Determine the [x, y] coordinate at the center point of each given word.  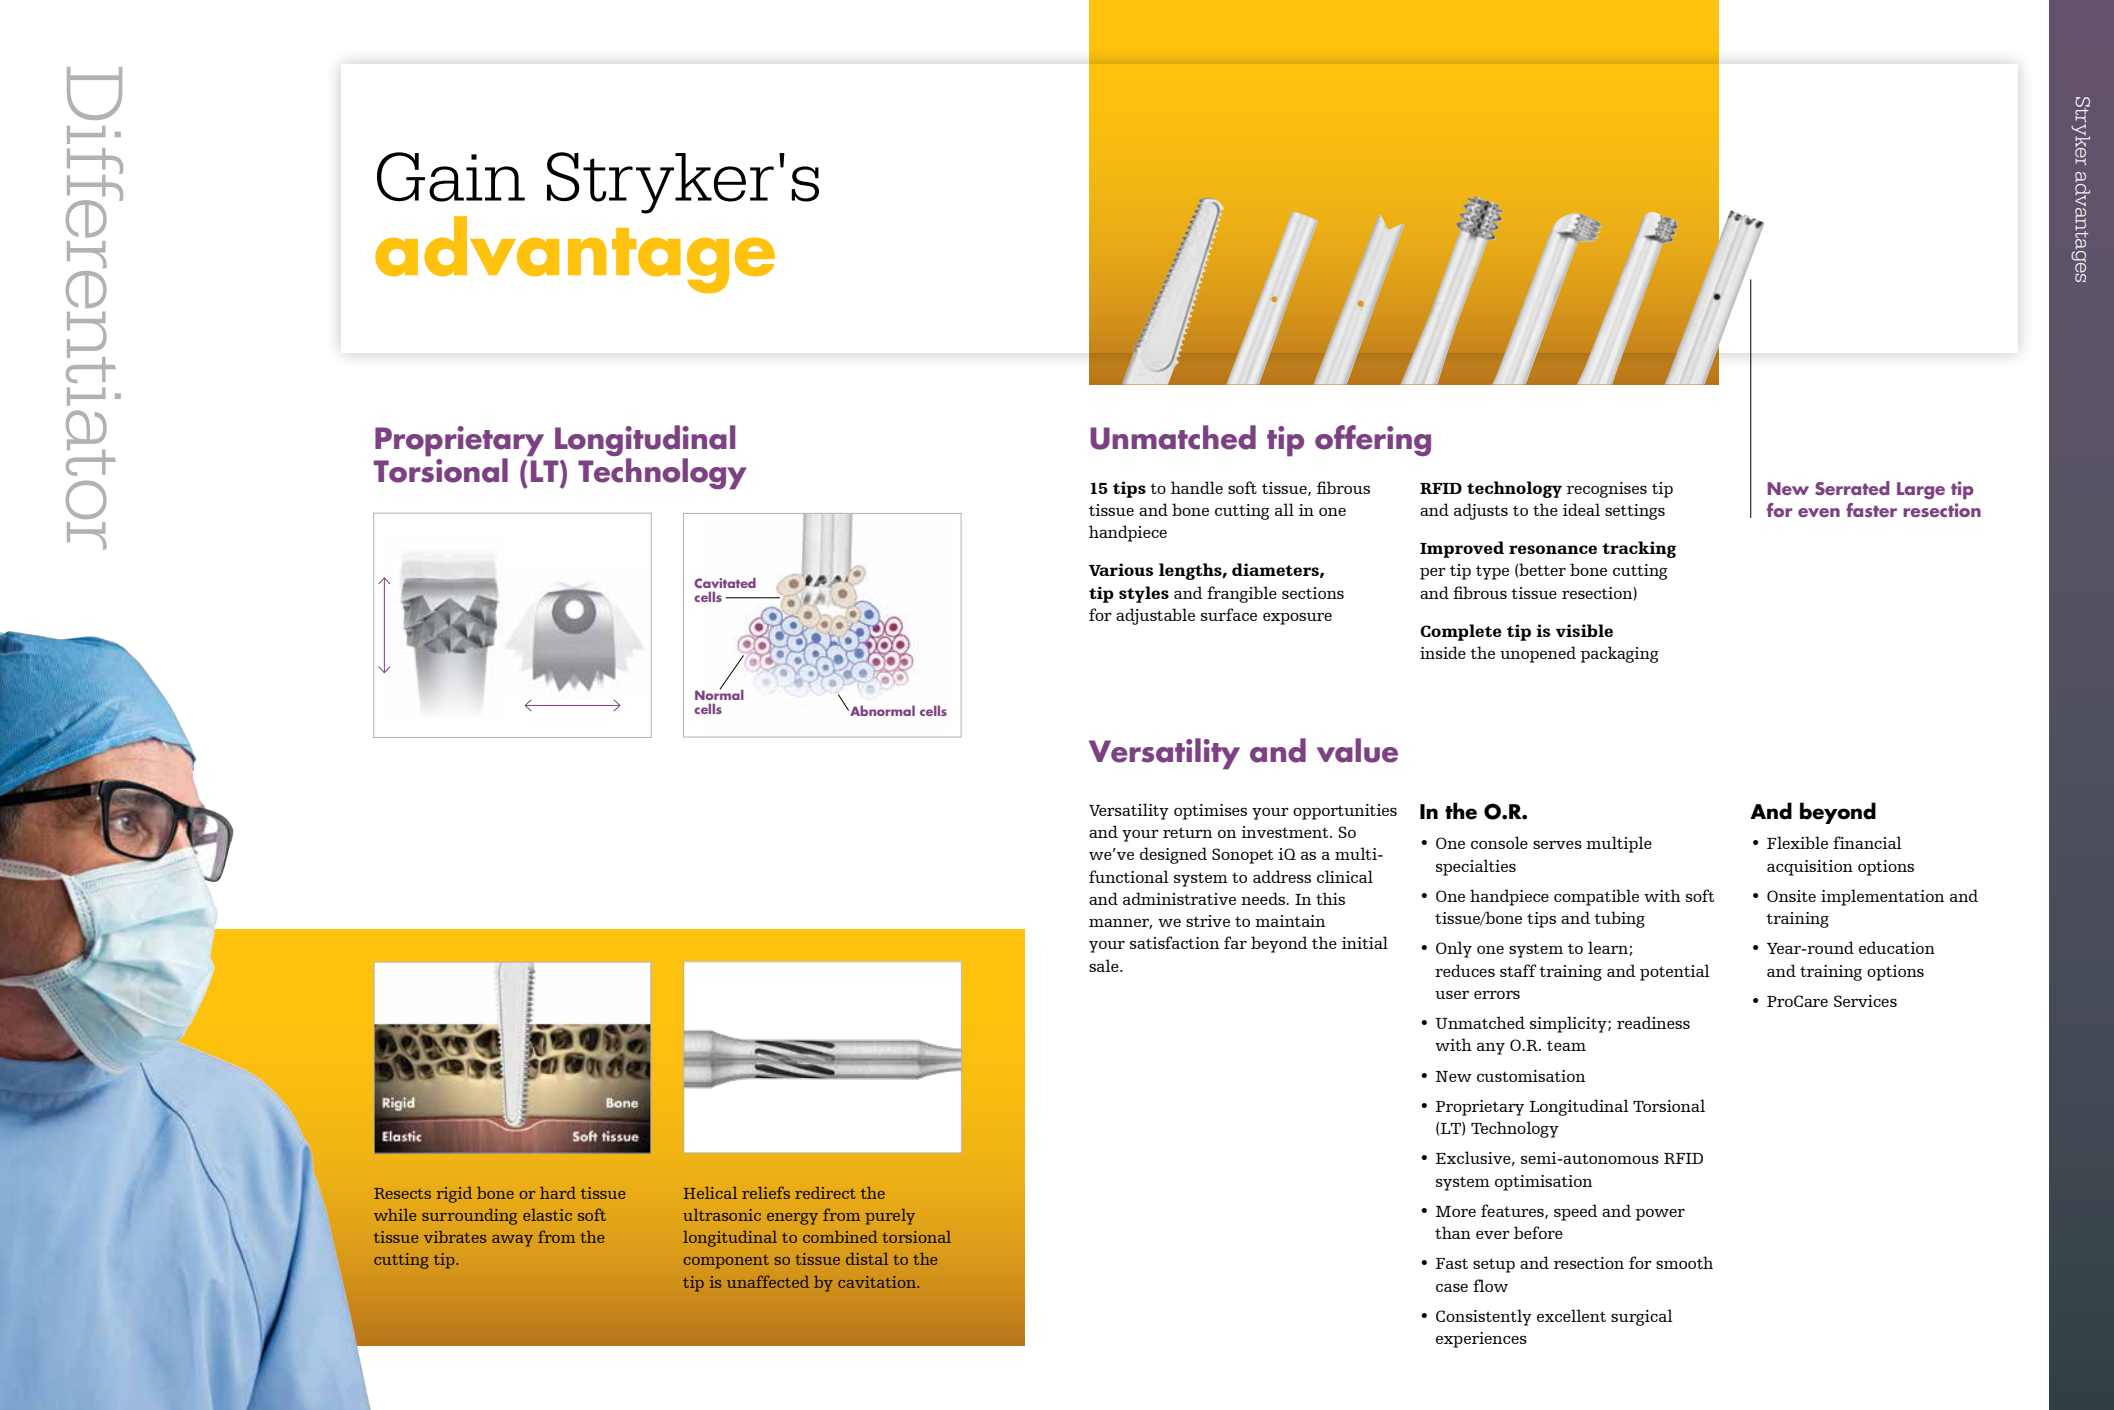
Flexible [1797, 842]
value [1357, 750]
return [1187, 832]
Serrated [1852, 488]
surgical [1642, 1317]
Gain [451, 177]
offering [1373, 440]
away [512, 1241]
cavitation [878, 1282]
